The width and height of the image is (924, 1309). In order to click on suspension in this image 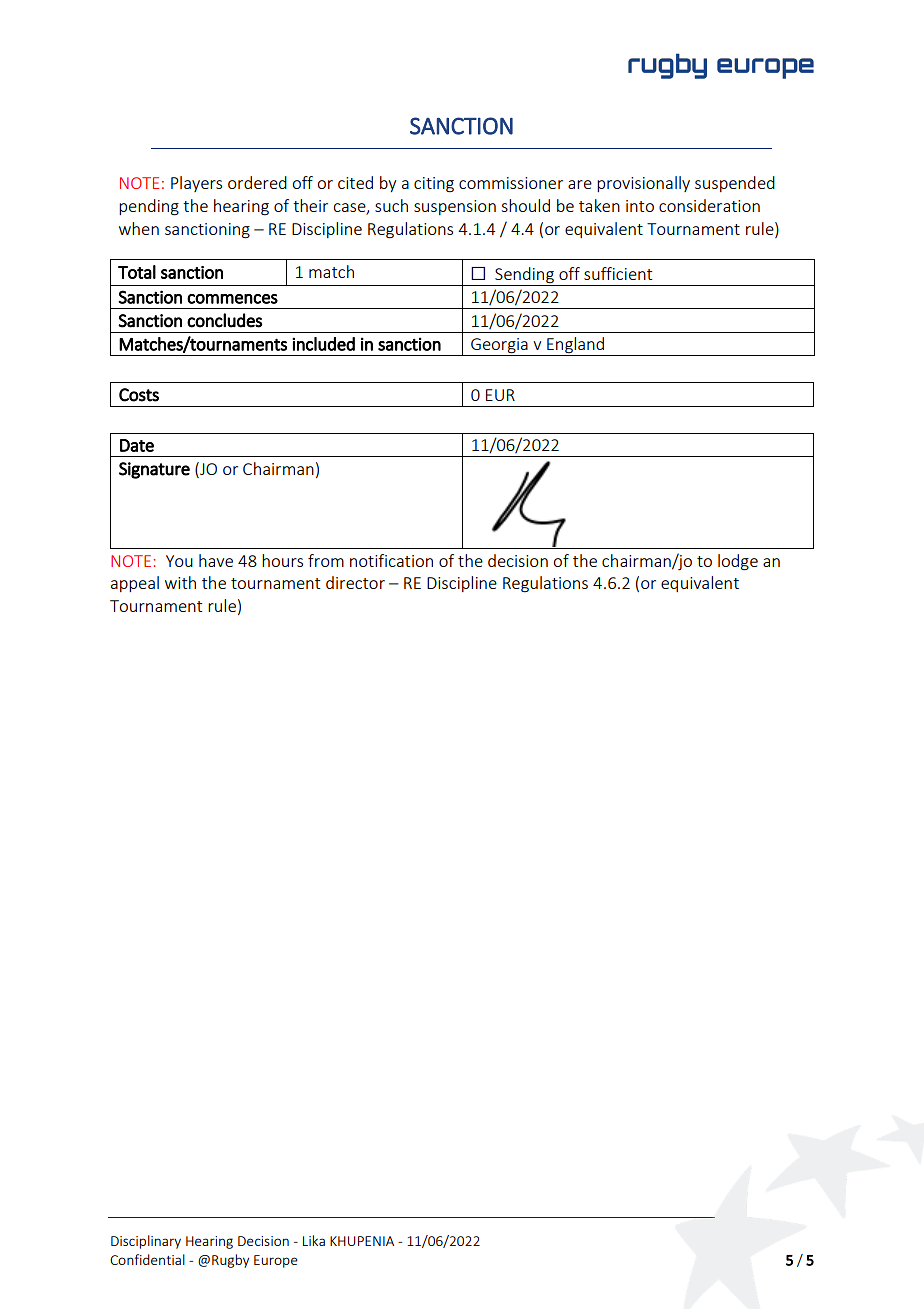, I will do `click(455, 207)`.
